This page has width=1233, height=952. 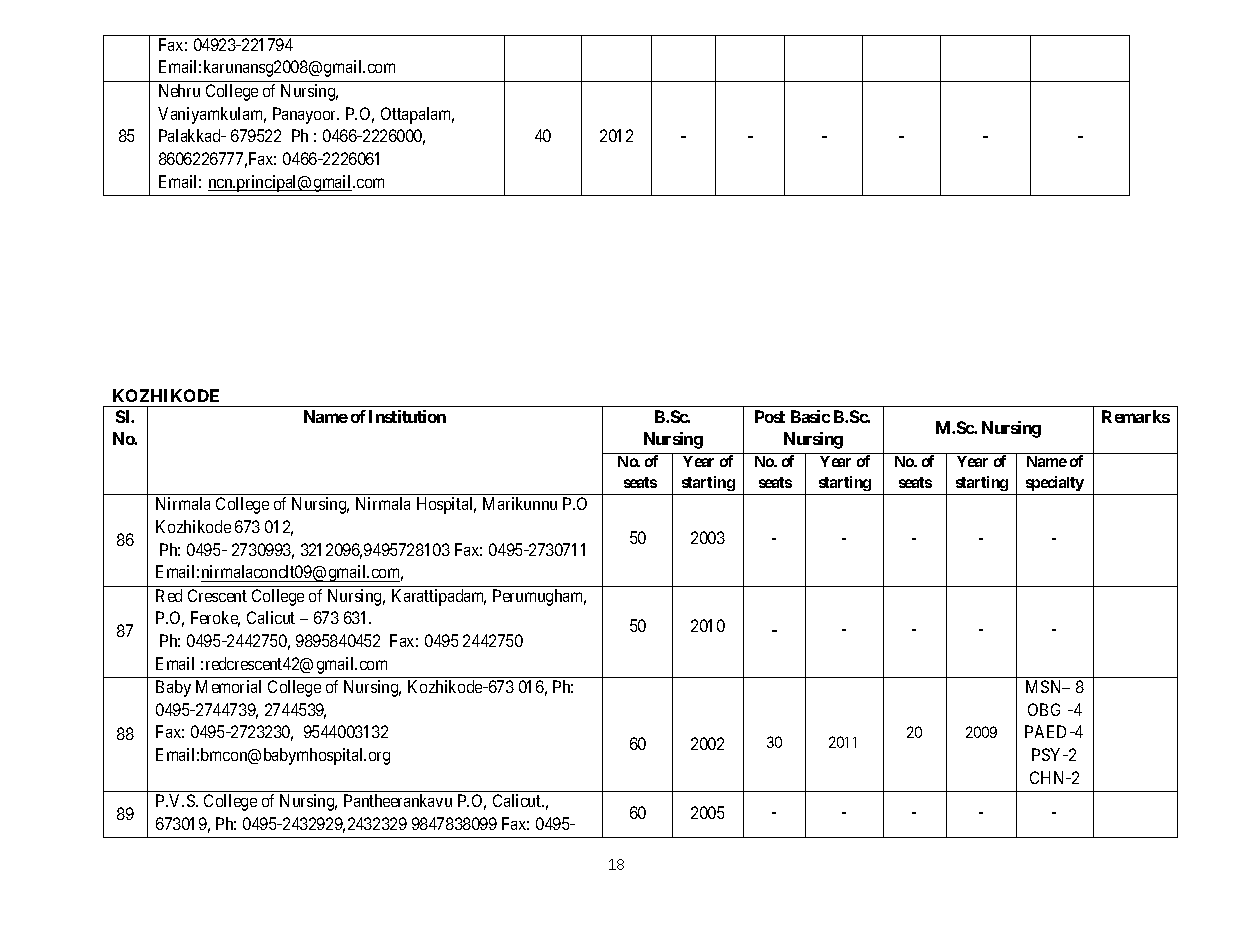 What do you see at coordinates (228, 686) in the page?
I see `Memorial` at bounding box center [228, 686].
